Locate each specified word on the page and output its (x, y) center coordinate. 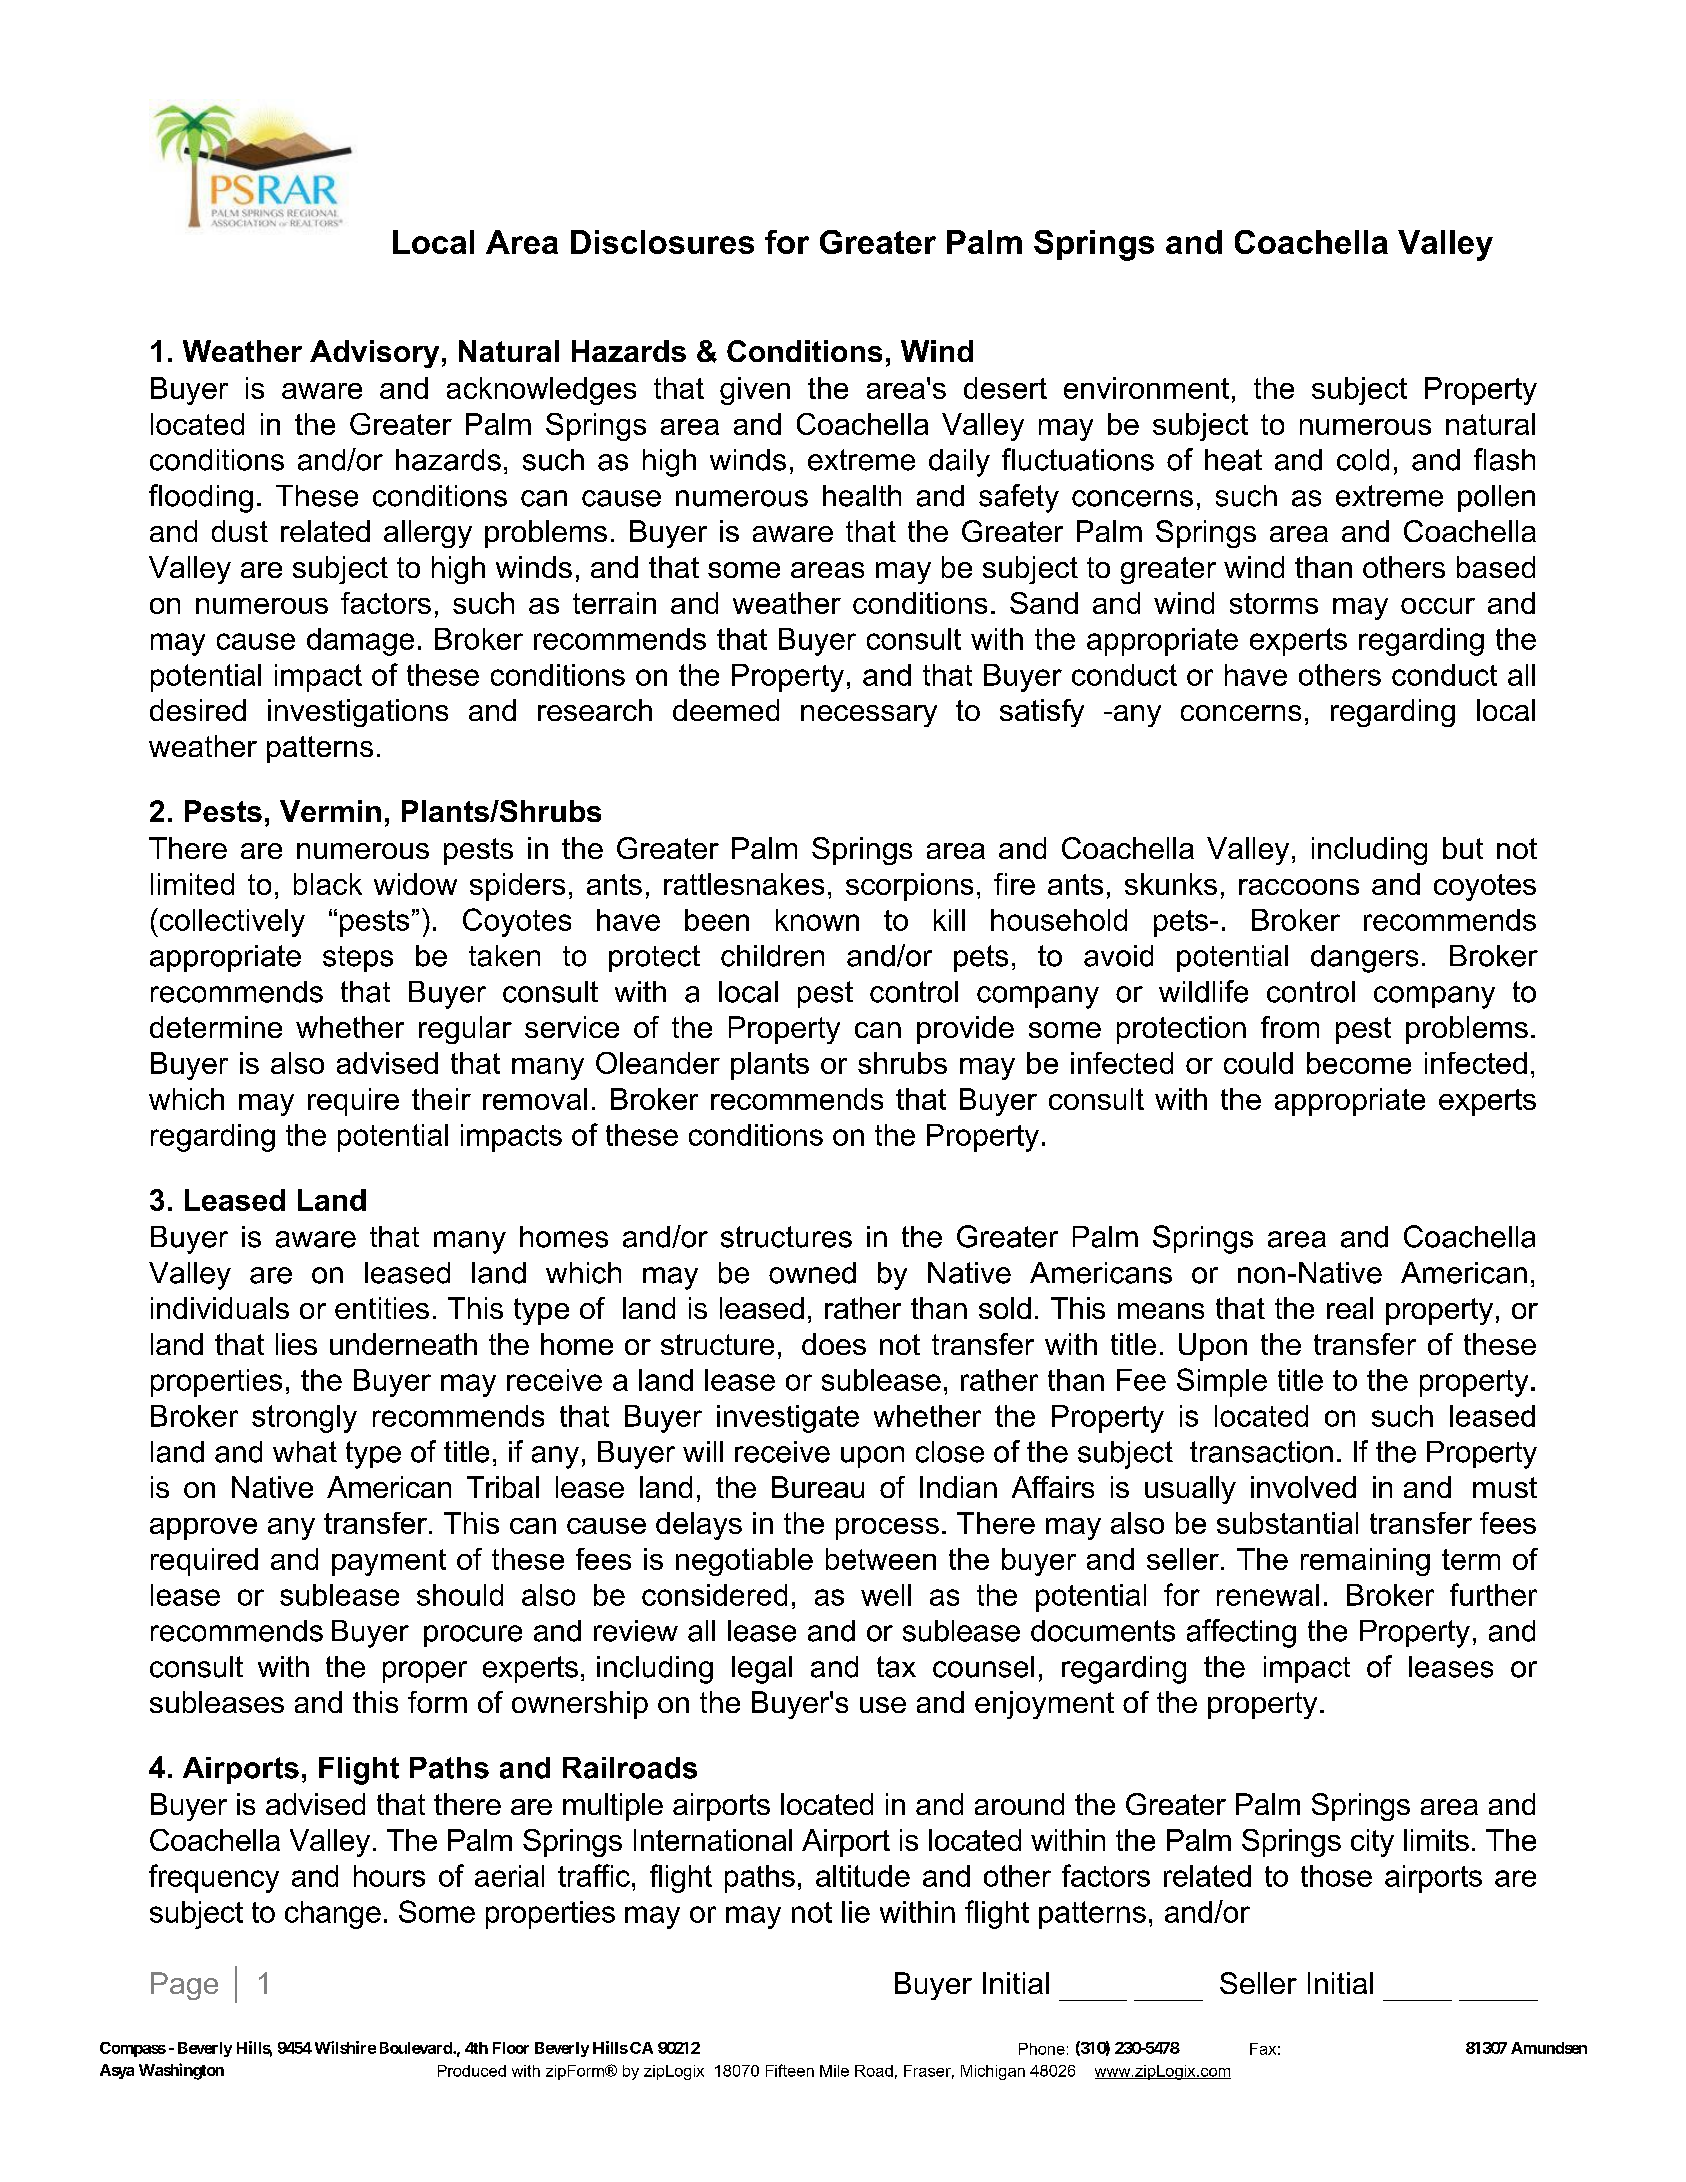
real (1350, 1308)
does (834, 1344)
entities (382, 1308)
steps (358, 959)
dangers (1364, 959)
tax (896, 1667)
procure (473, 1636)
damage (360, 642)
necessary (869, 716)
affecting (1241, 1633)
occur (1438, 606)
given (755, 391)
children (772, 956)
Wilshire (345, 2047)
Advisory (374, 354)
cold (1363, 460)
